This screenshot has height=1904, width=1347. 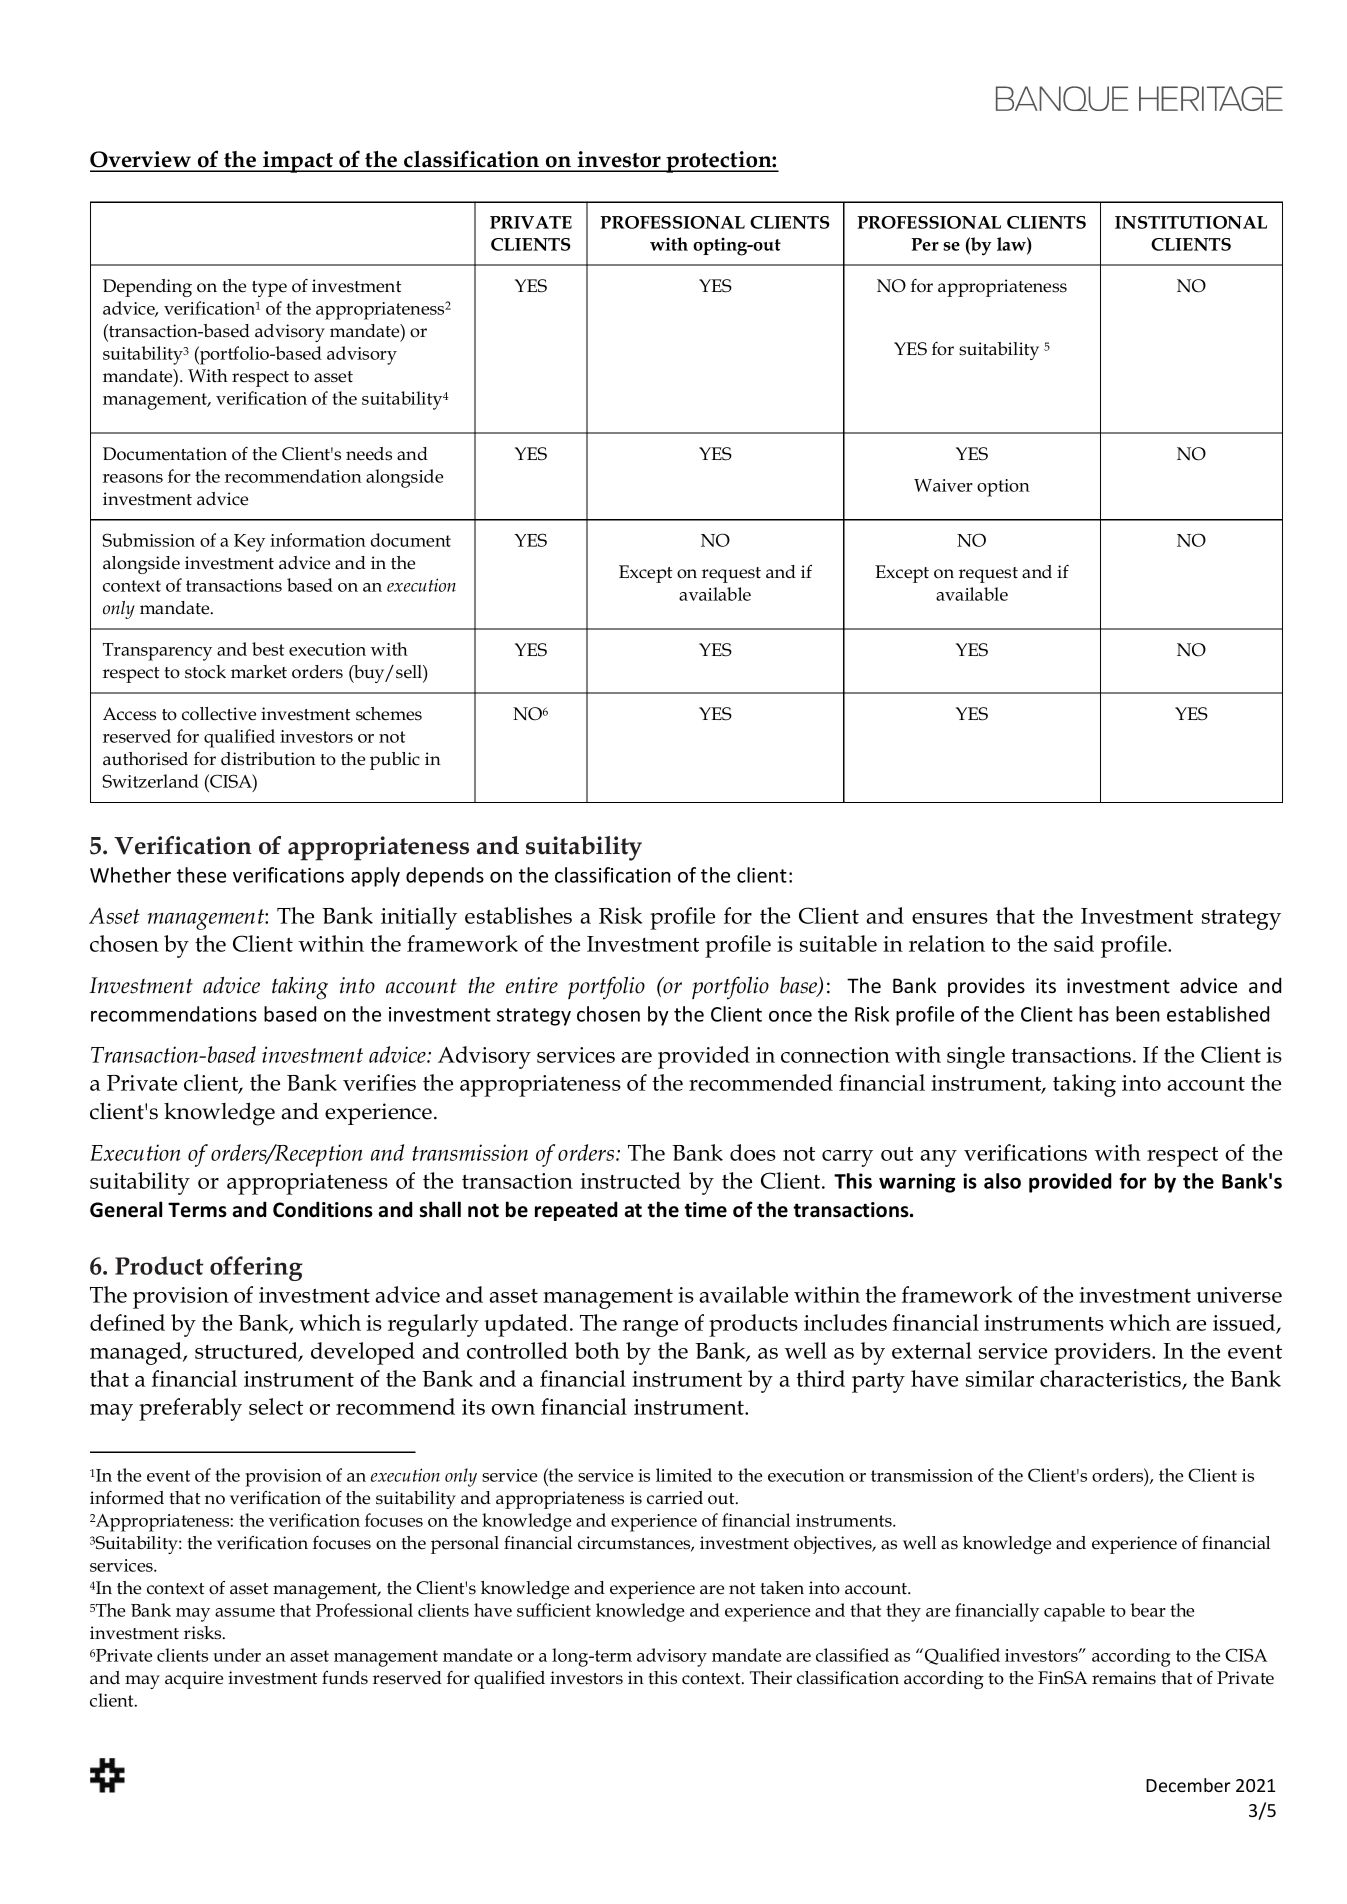 I want to click on impact, so click(x=298, y=162).
